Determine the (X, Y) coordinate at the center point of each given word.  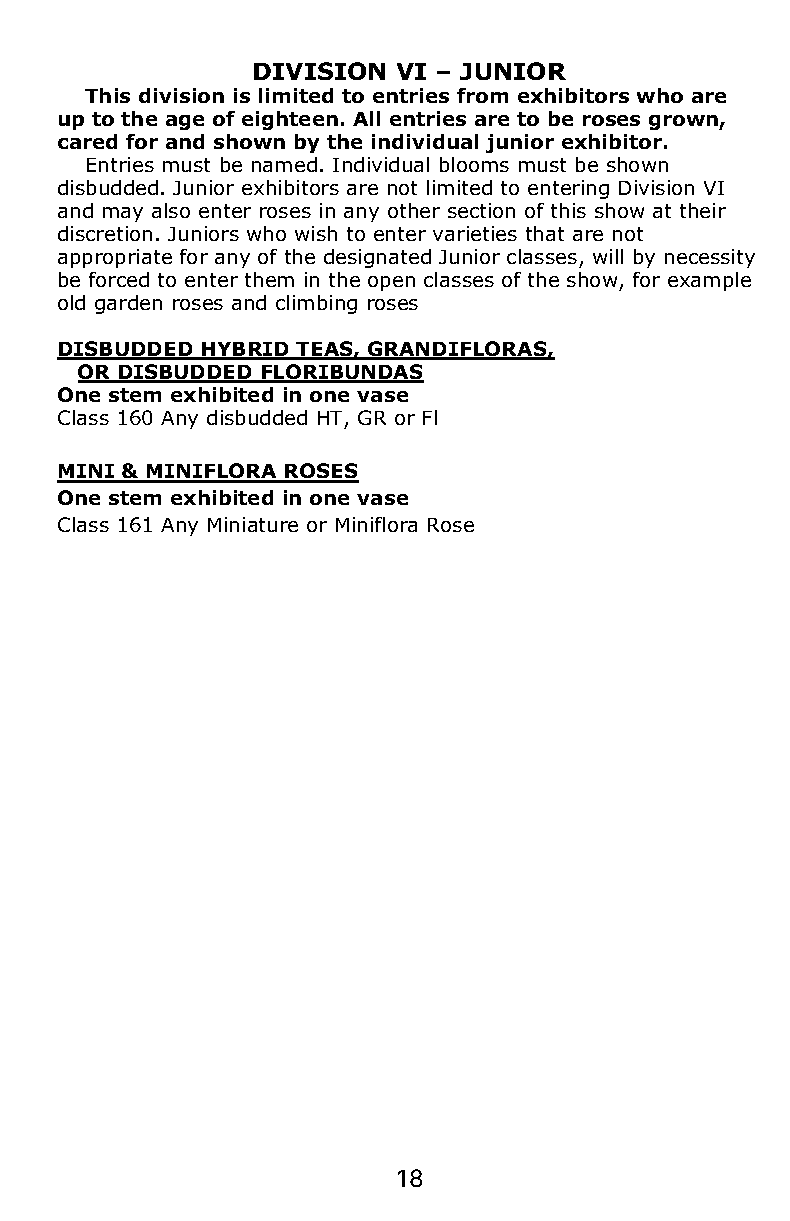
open (391, 283)
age (185, 122)
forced (119, 279)
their (703, 210)
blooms (474, 164)
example (709, 281)
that (545, 233)
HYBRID (245, 350)
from (482, 95)
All (366, 118)
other (414, 210)
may (123, 214)
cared (87, 141)
